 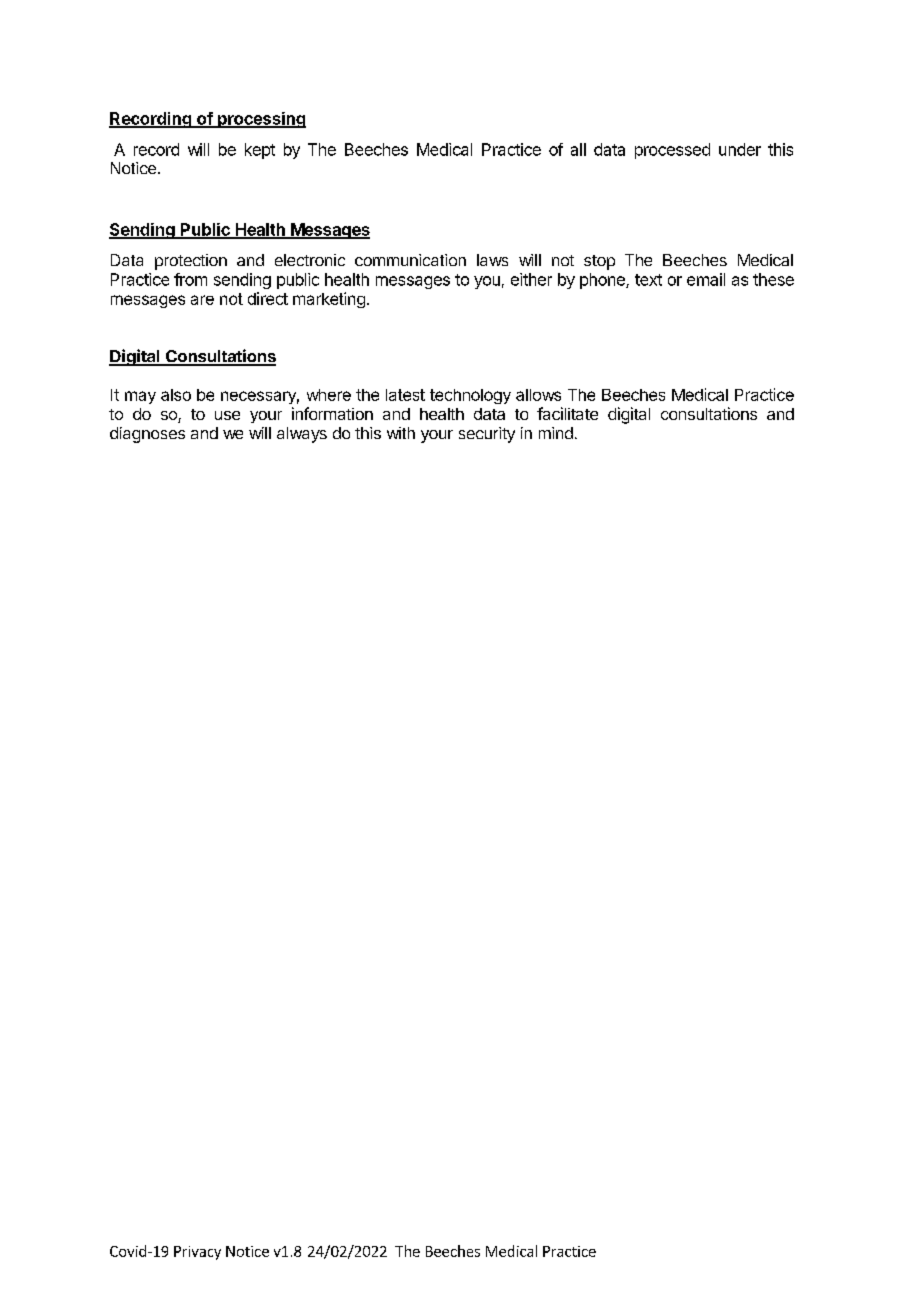 I want to click on facilitate, so click(x=567, y=413).
